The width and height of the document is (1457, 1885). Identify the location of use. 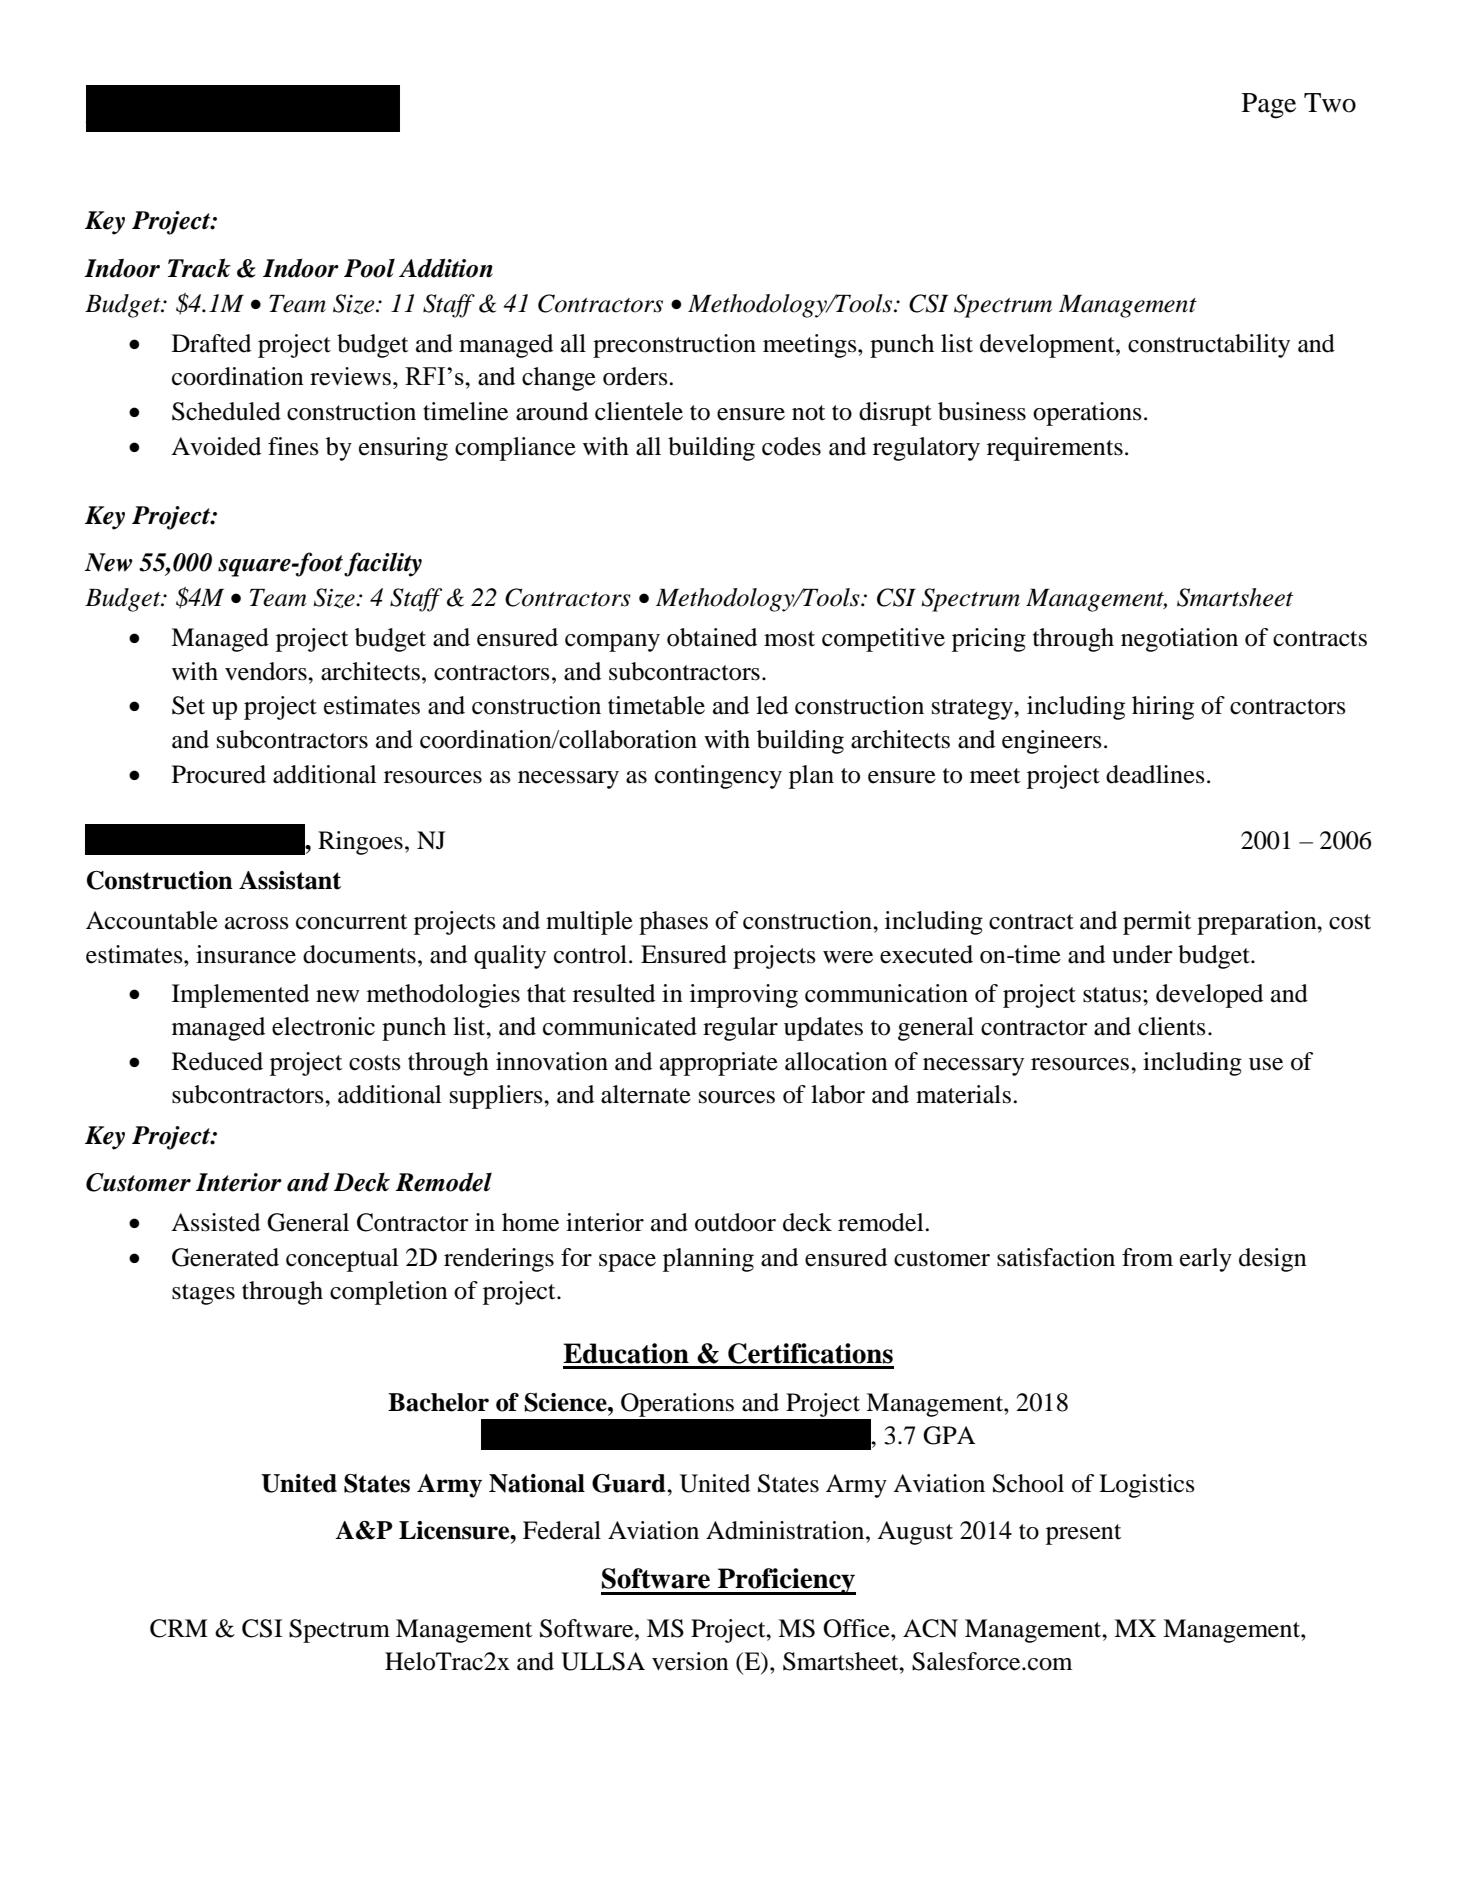
(1266, 1064).
